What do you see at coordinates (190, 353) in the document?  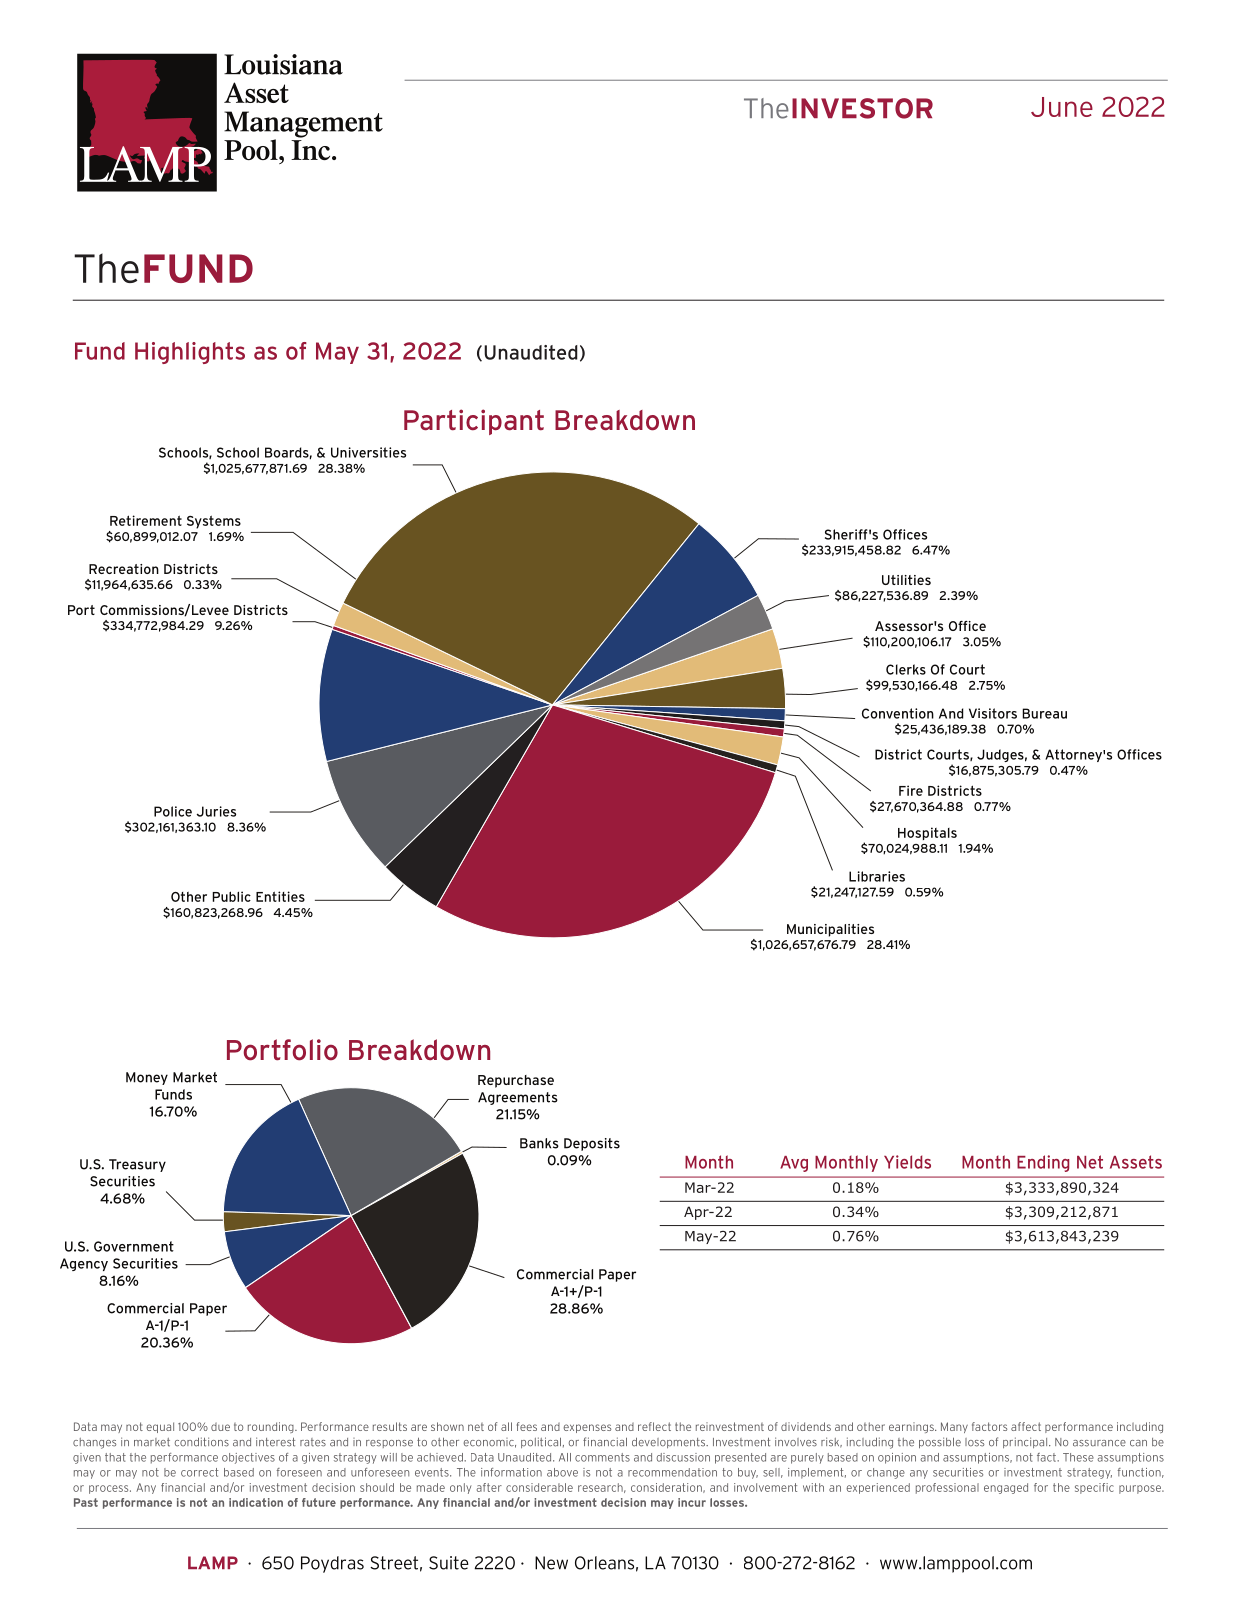 I see `Highlights` at bounding box center [190, 353].
